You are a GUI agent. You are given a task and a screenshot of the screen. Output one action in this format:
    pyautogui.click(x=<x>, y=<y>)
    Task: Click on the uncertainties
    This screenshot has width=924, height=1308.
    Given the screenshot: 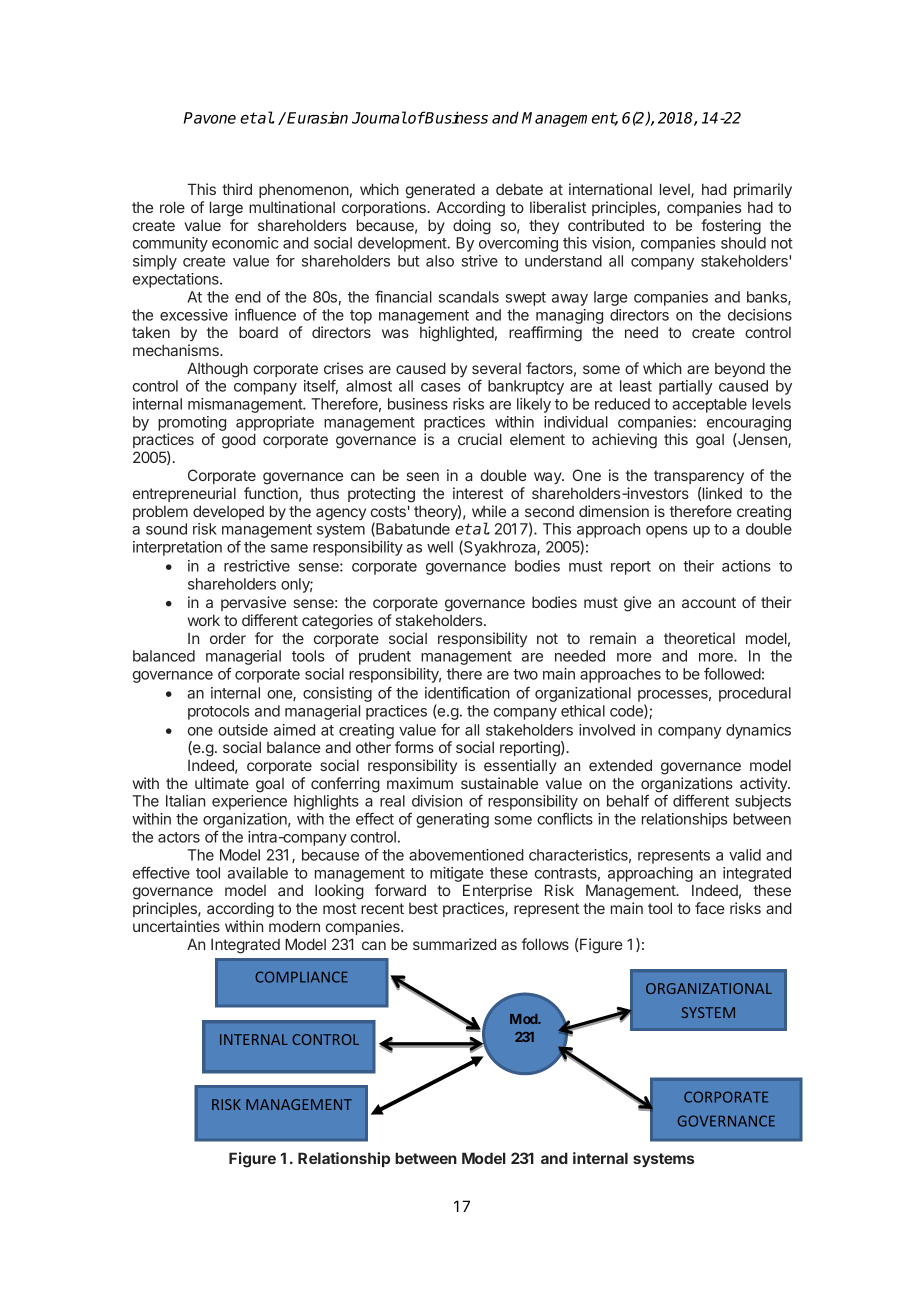 What is the action you would take?
    pyautogui.click(x=176, y=926)
